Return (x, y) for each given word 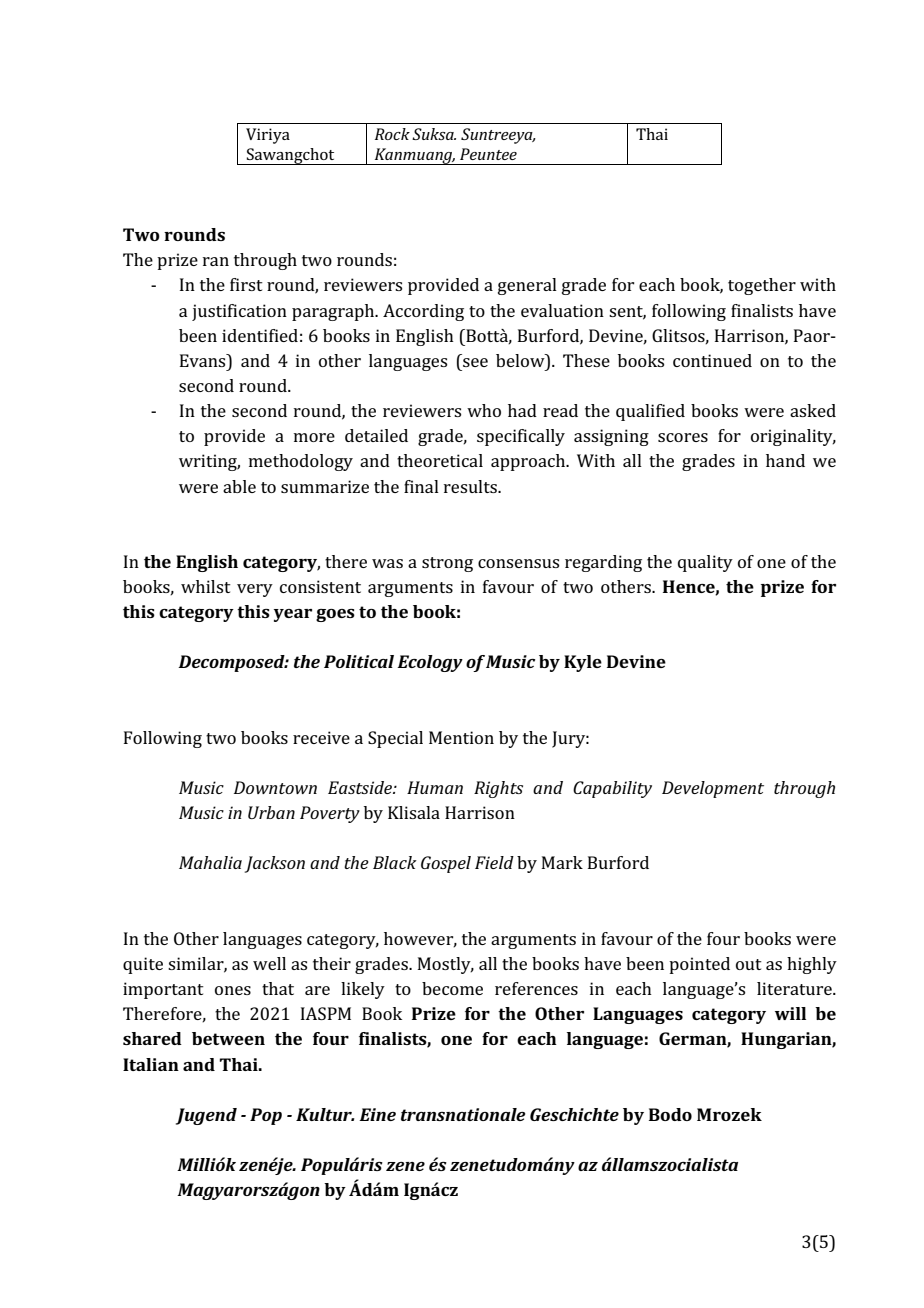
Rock (392, 134)
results (471, 486)
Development (713, 789)
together (762, 286)
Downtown (275, 787)
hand (785, 460)
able (239, 486)
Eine (377, 1114)
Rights (498, 789)
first (246, 284)
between (228, 1038)
